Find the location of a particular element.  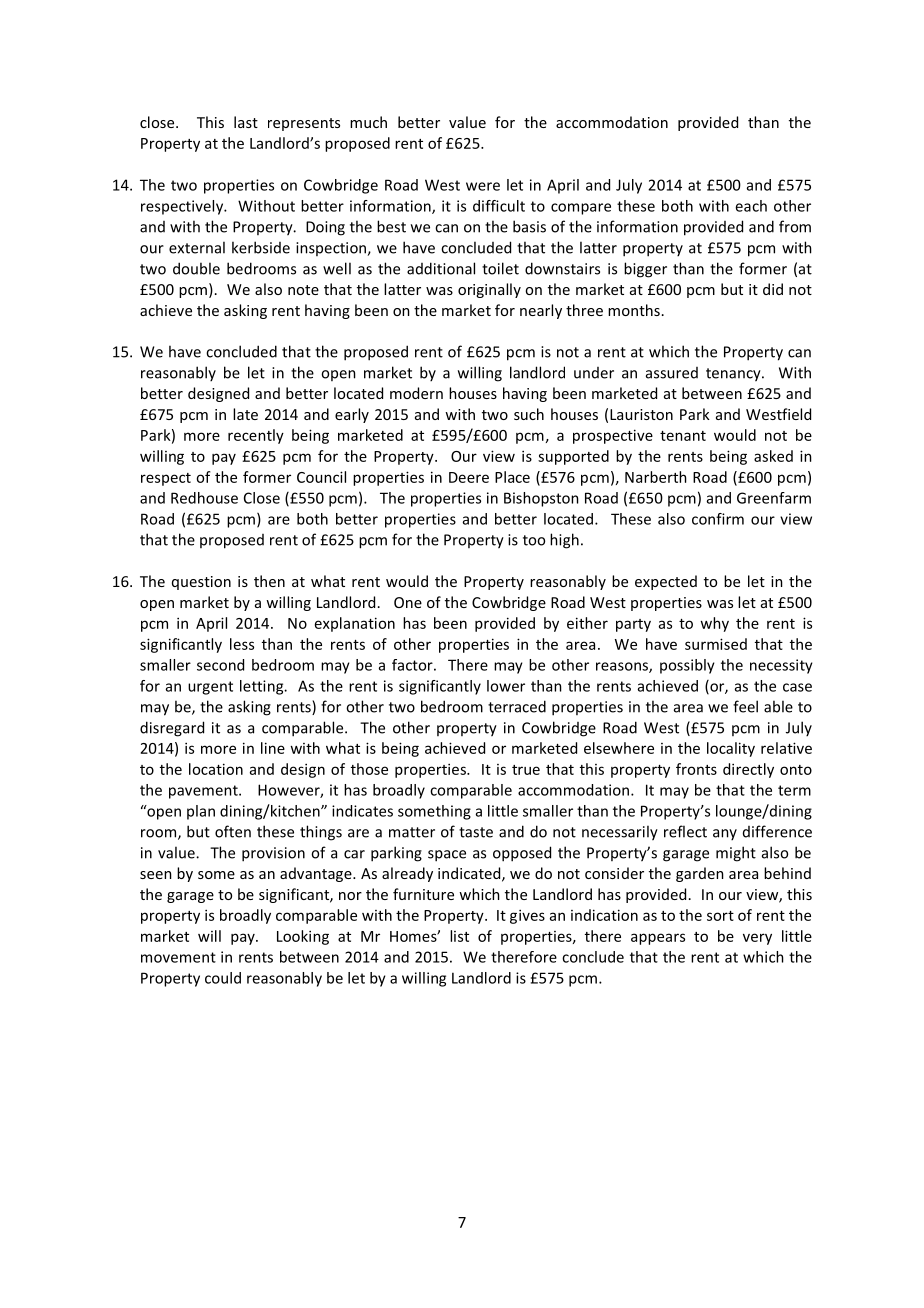

last is located at coordinates (246, 122).
